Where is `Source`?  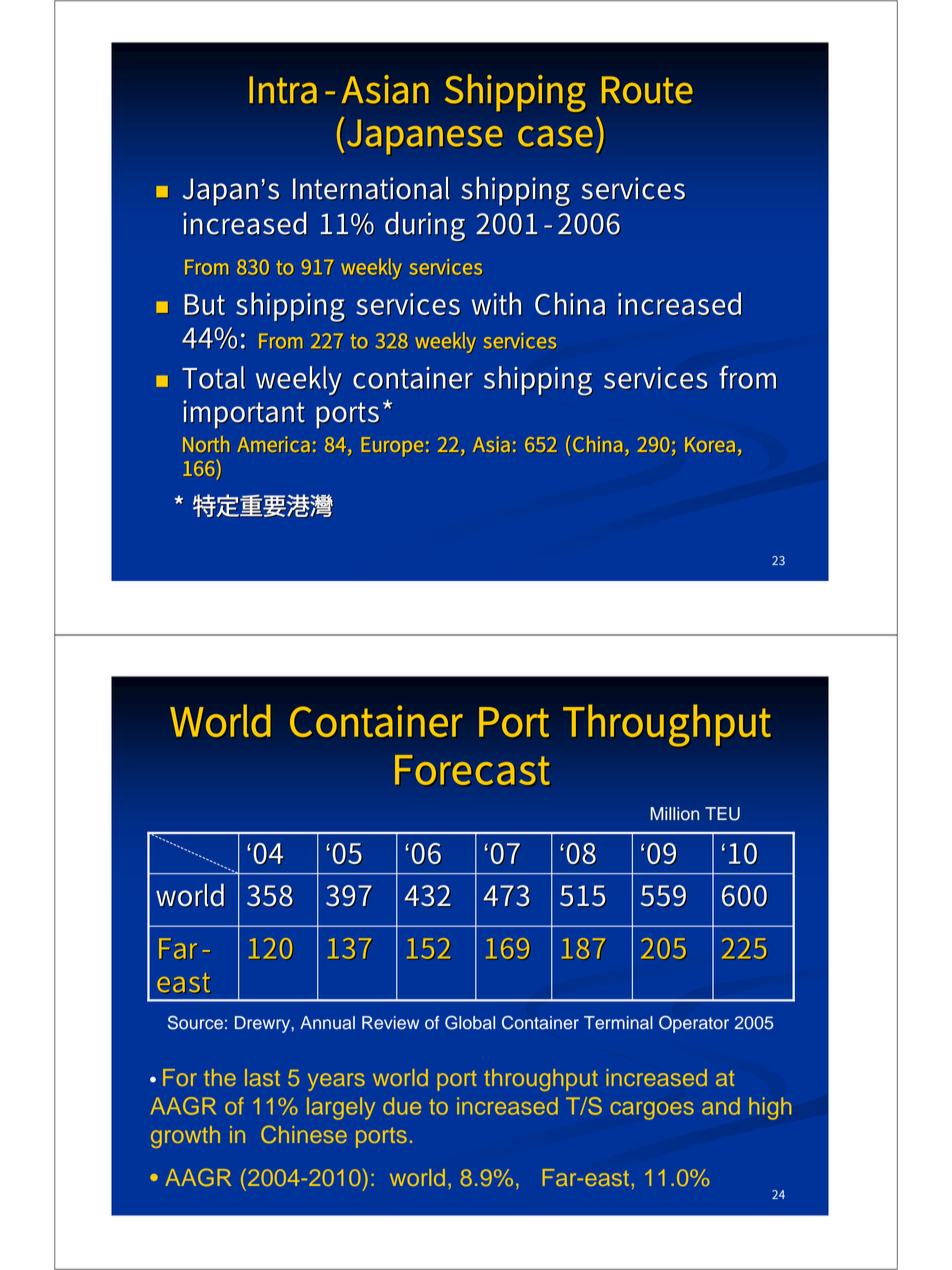 Source is located at coordinates (195, 1023).
